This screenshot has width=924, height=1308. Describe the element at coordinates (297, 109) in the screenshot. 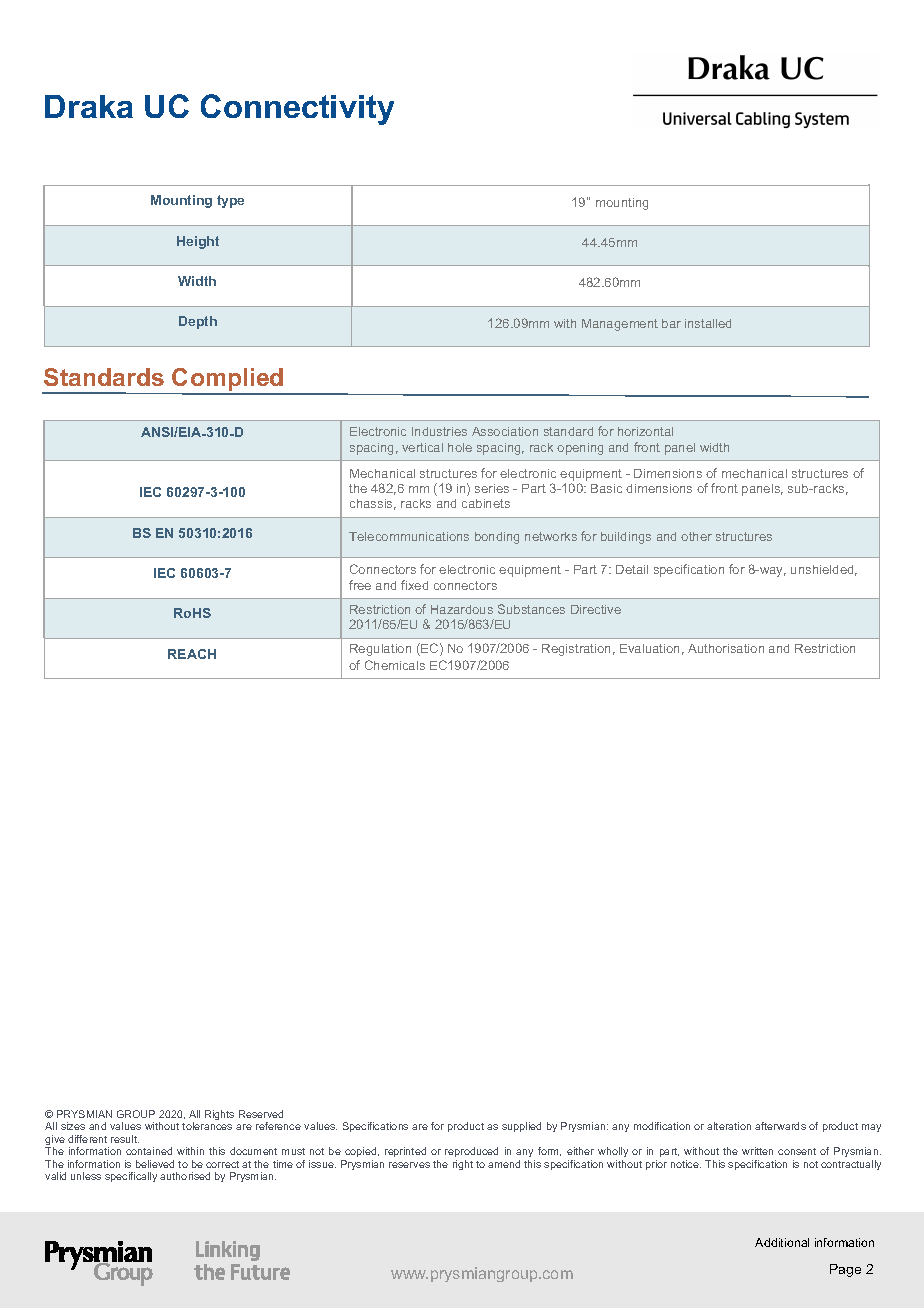

I see `Connectivity` at that location.
